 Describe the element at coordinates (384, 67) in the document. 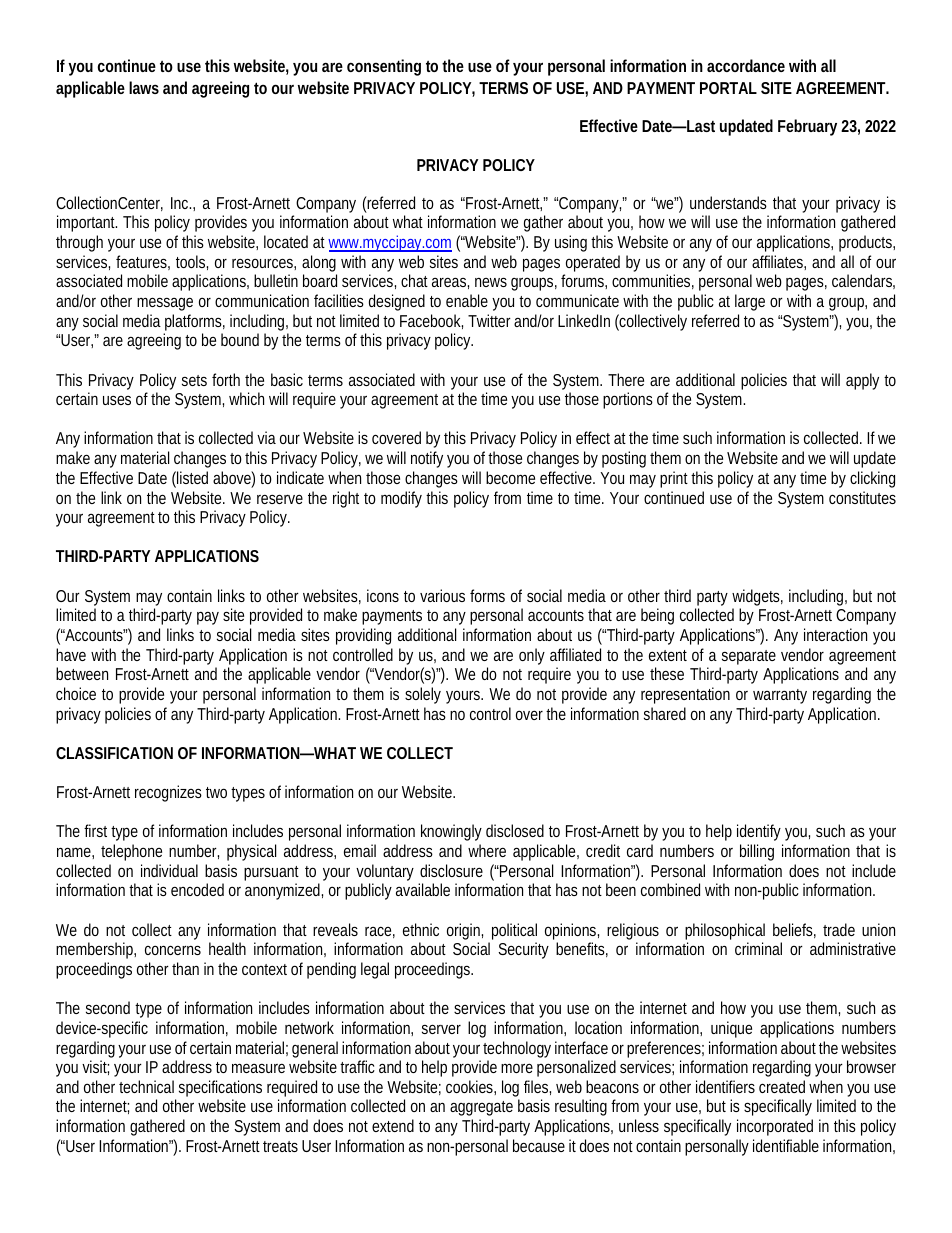

I see `consenting` at that location.
